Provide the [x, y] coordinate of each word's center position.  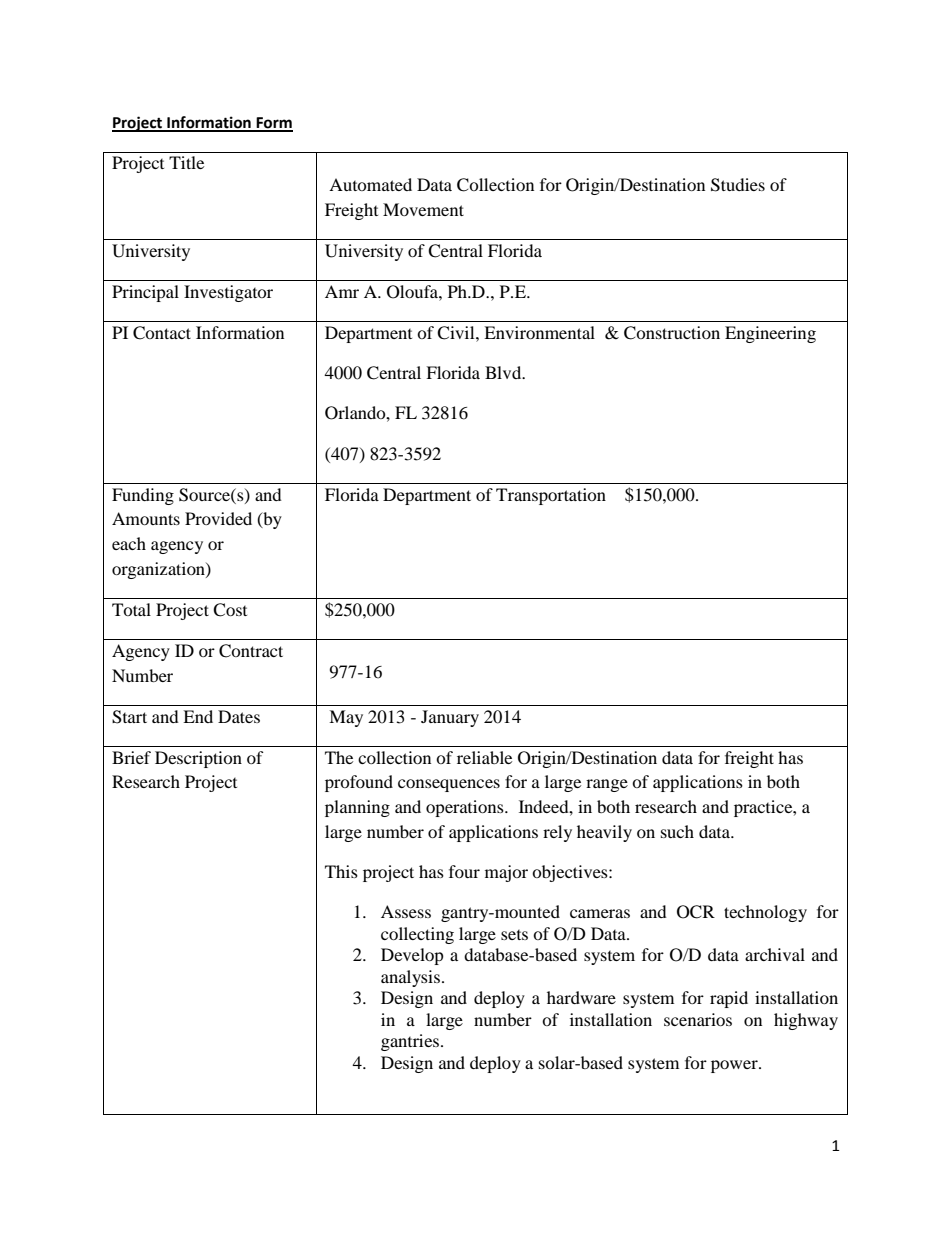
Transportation [551, 496]
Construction [672, 333]
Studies [738, 185]
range [607, 785]
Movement [423, 209]
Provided [218, 518]
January [450, 718]
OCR [696, 912]
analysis [410, 978]
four [464, 871]
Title [186, 162]
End [198, 716]
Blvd [504, 372]
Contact [162, 333]
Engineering [770, 334]
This [341, 871]
